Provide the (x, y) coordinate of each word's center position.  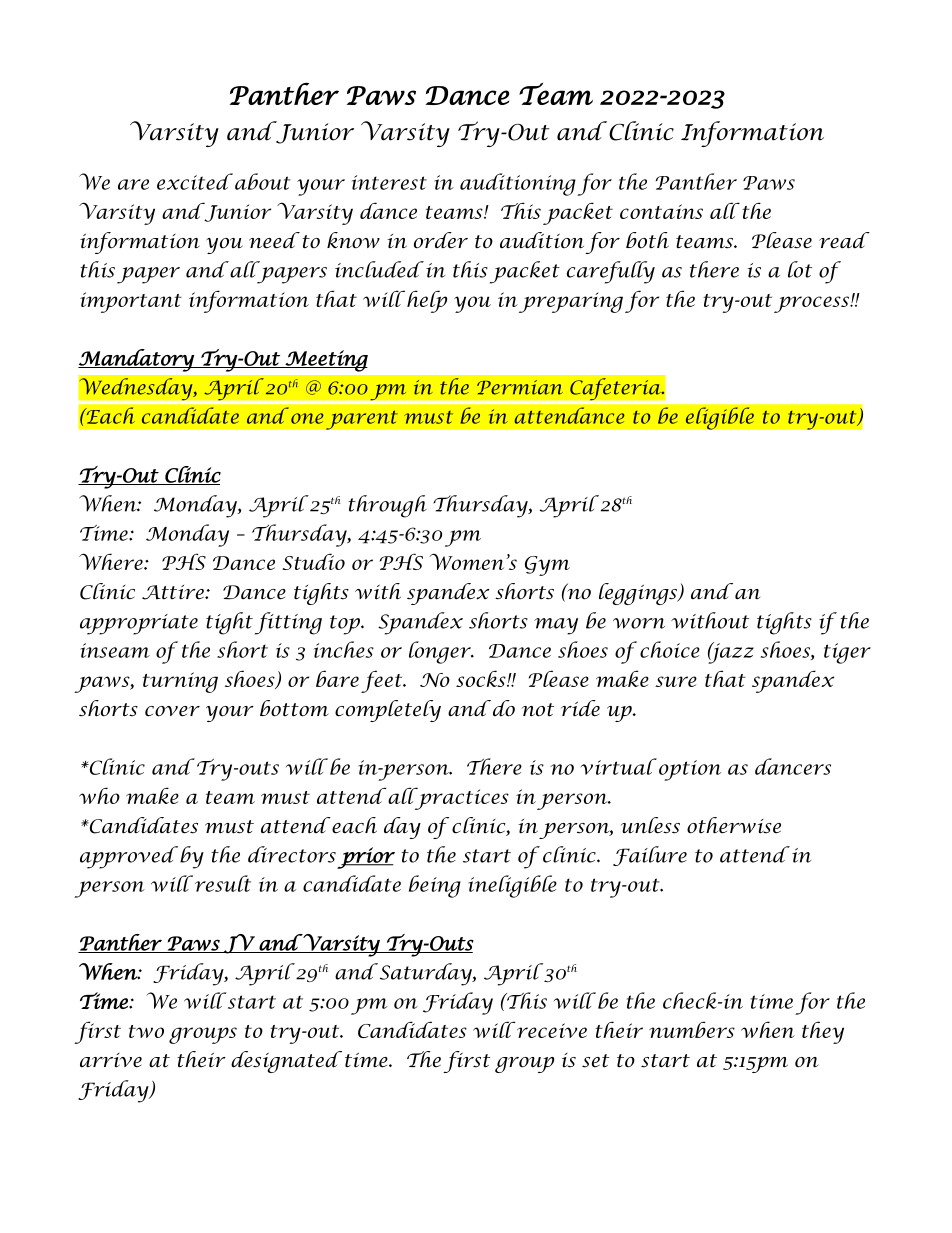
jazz (731, 653)
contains (661, 211)
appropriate (139, 624)
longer (441, 652)
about (263, 181)
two (146, 1031)
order (441, 240)
